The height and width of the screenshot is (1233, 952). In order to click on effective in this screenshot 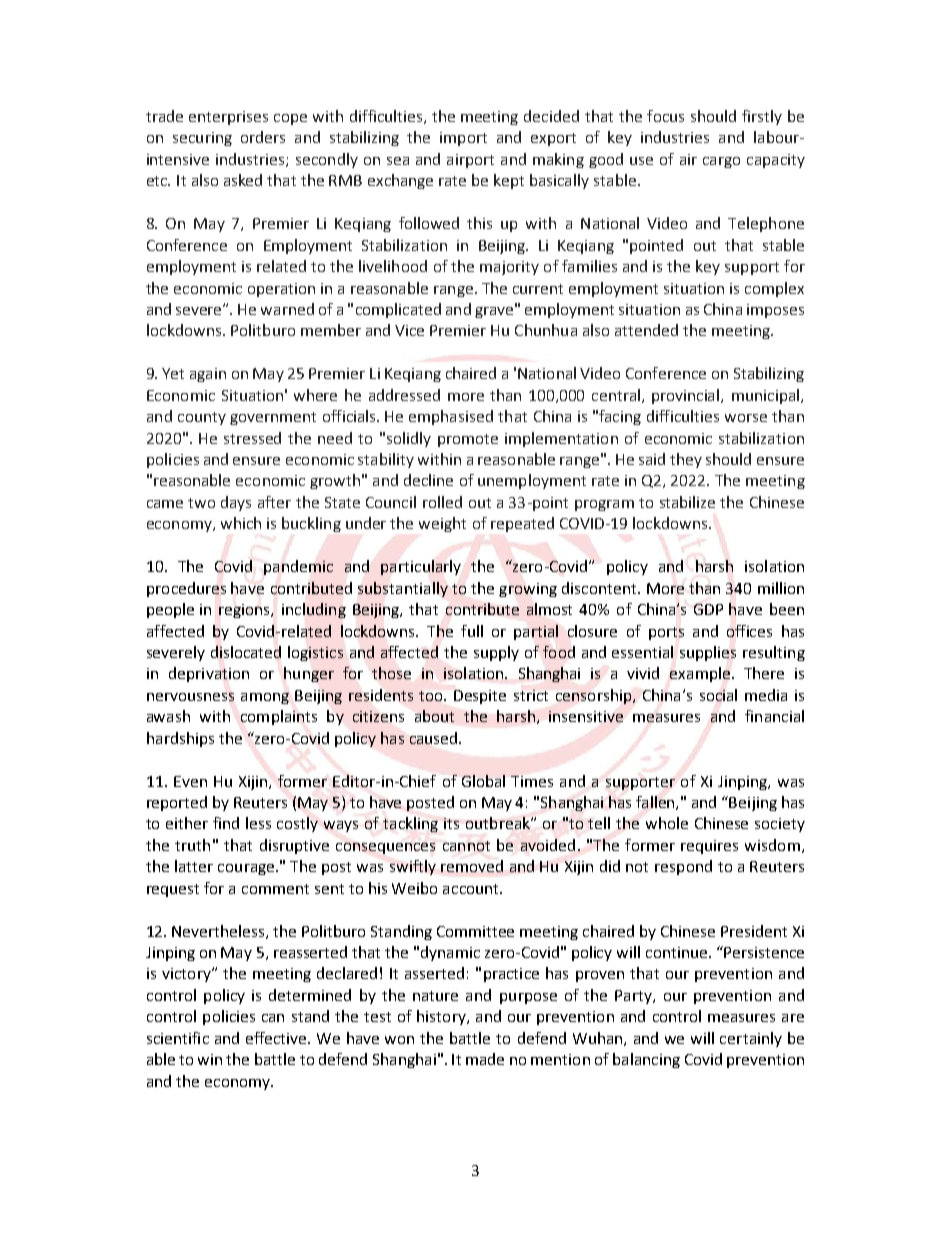, I will do `click(277, 1038)`.
